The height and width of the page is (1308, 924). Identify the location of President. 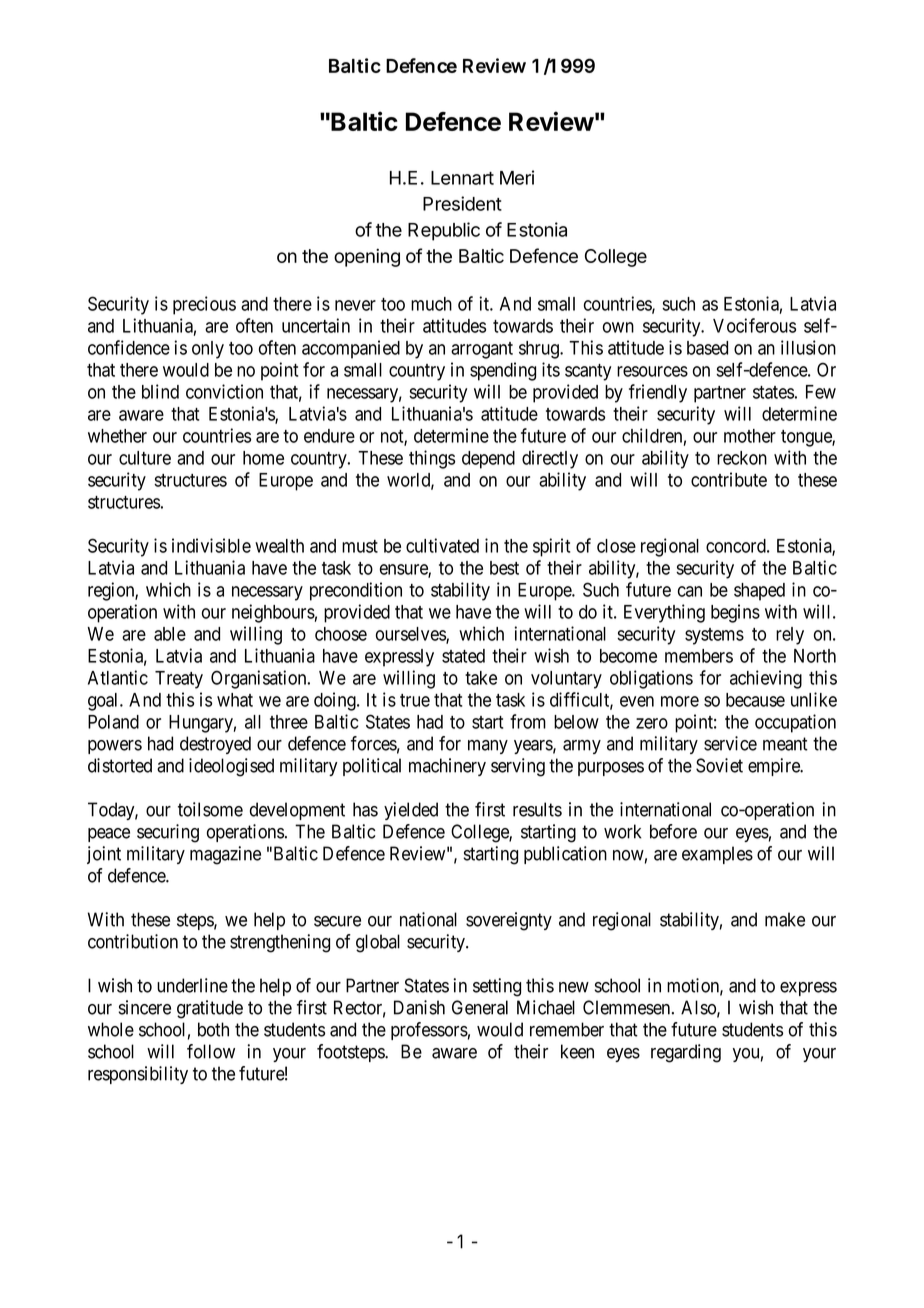
(462, 203).
